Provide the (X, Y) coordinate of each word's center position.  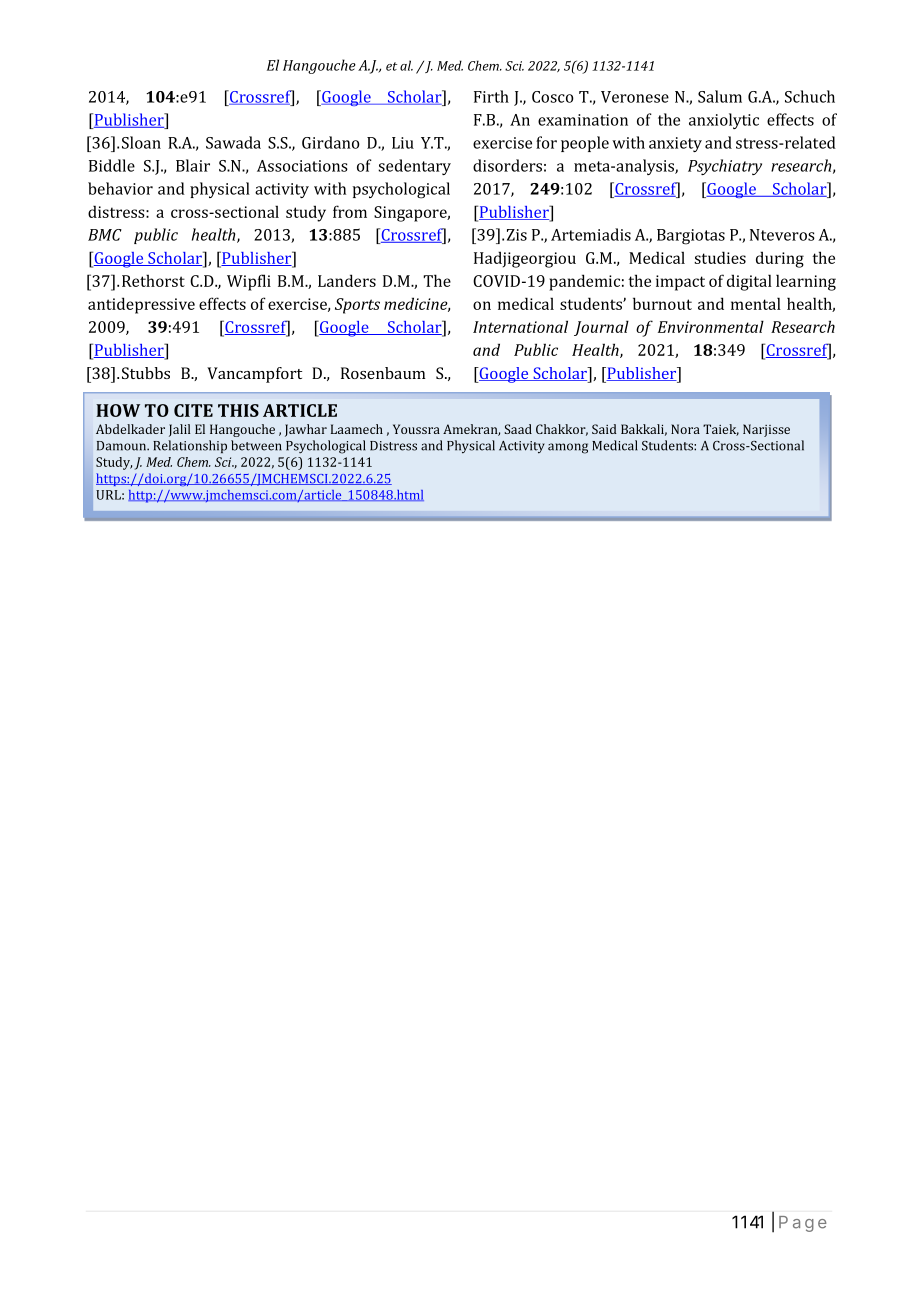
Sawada (233, 142)
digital (749, 282)
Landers (347, 280)
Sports (357, 306)
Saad (518, 429)
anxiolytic (724, 121)
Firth (491, 96)
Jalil (180, 430)
